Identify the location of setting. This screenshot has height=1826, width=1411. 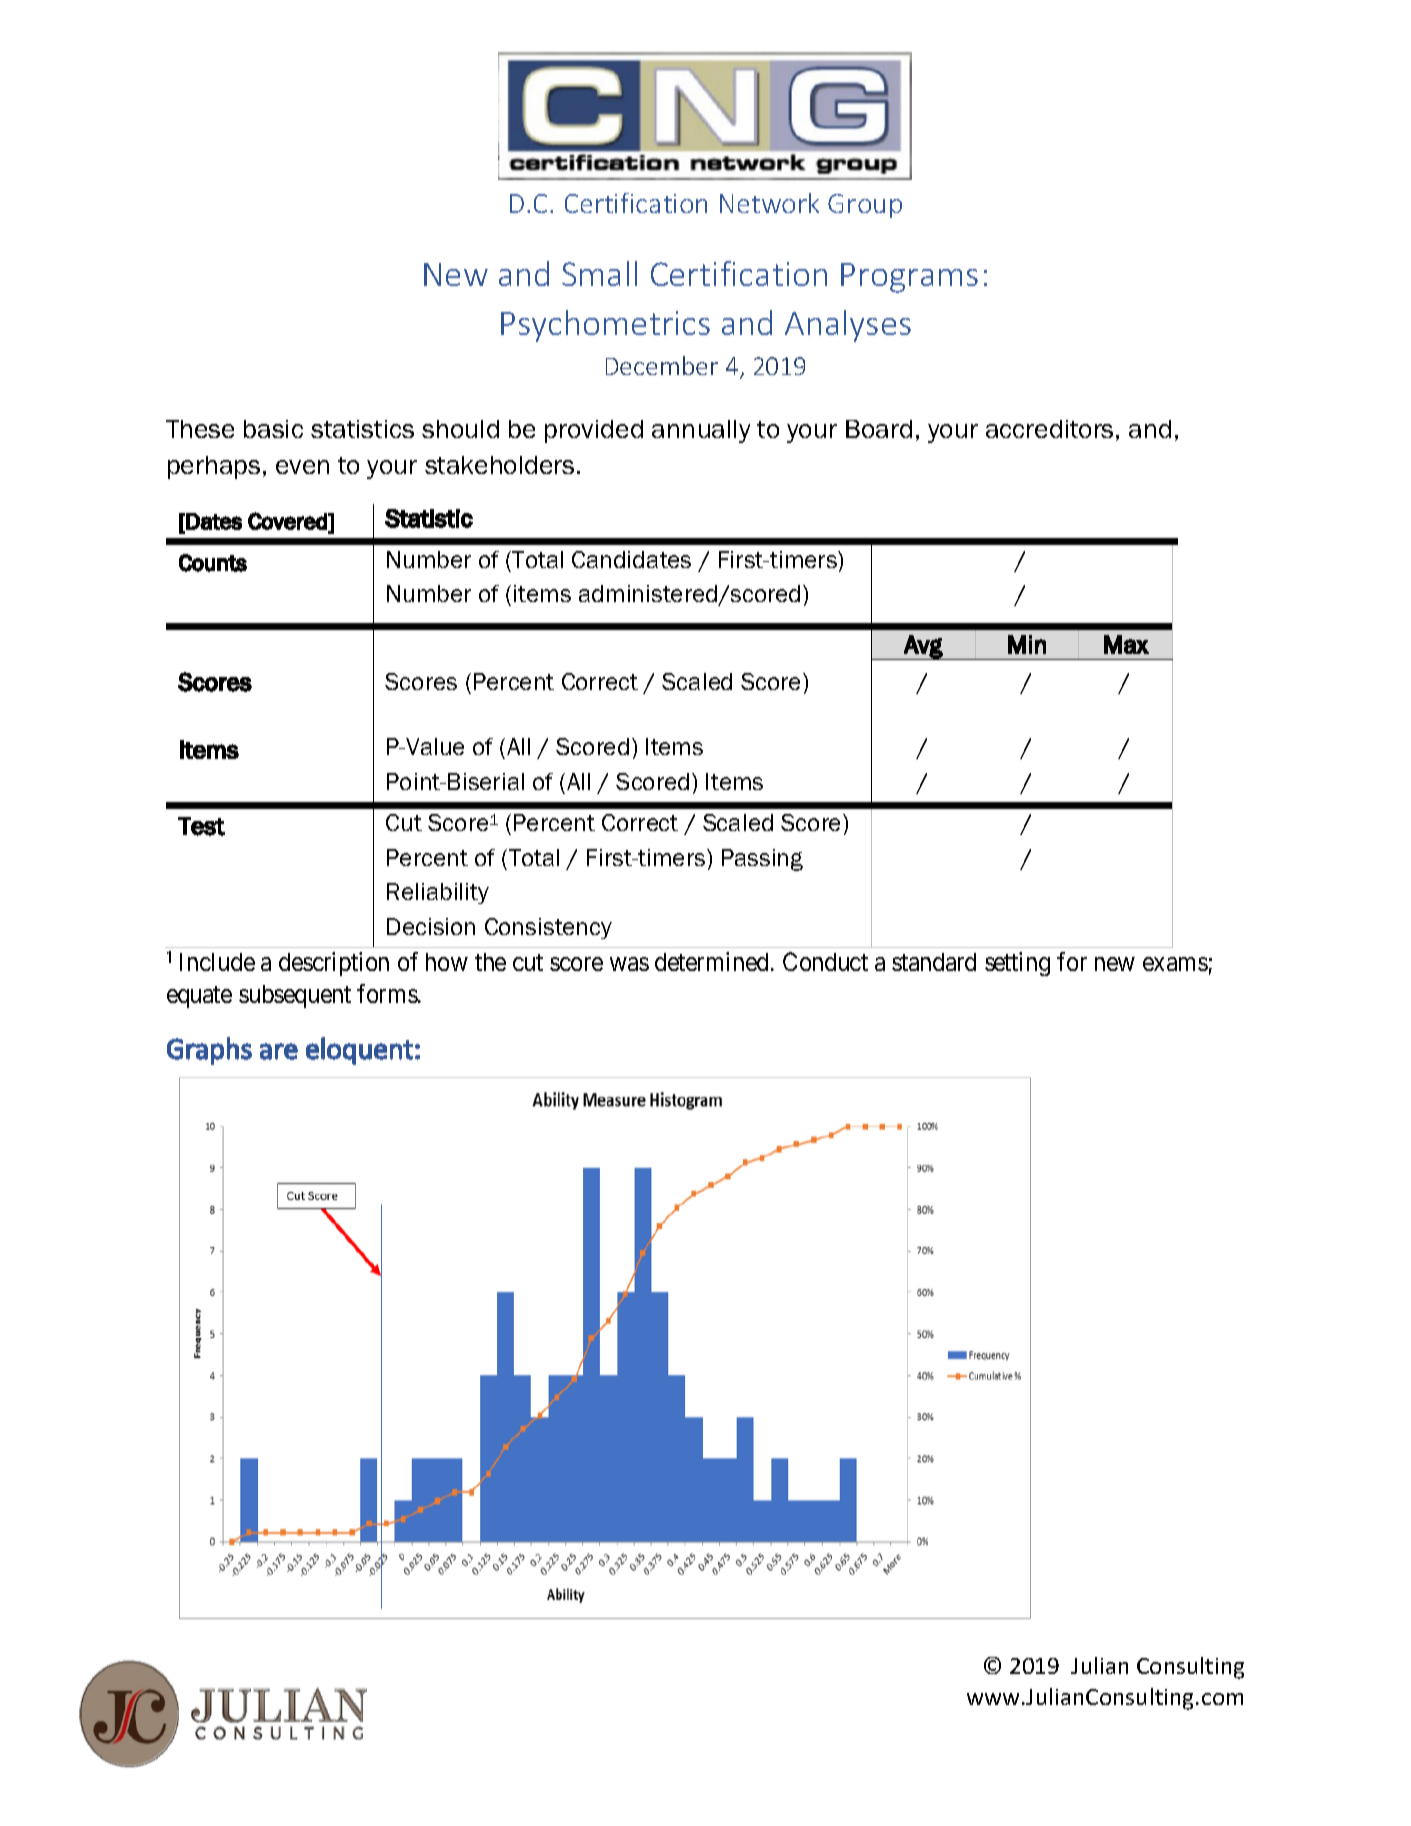
(1017, 964).
